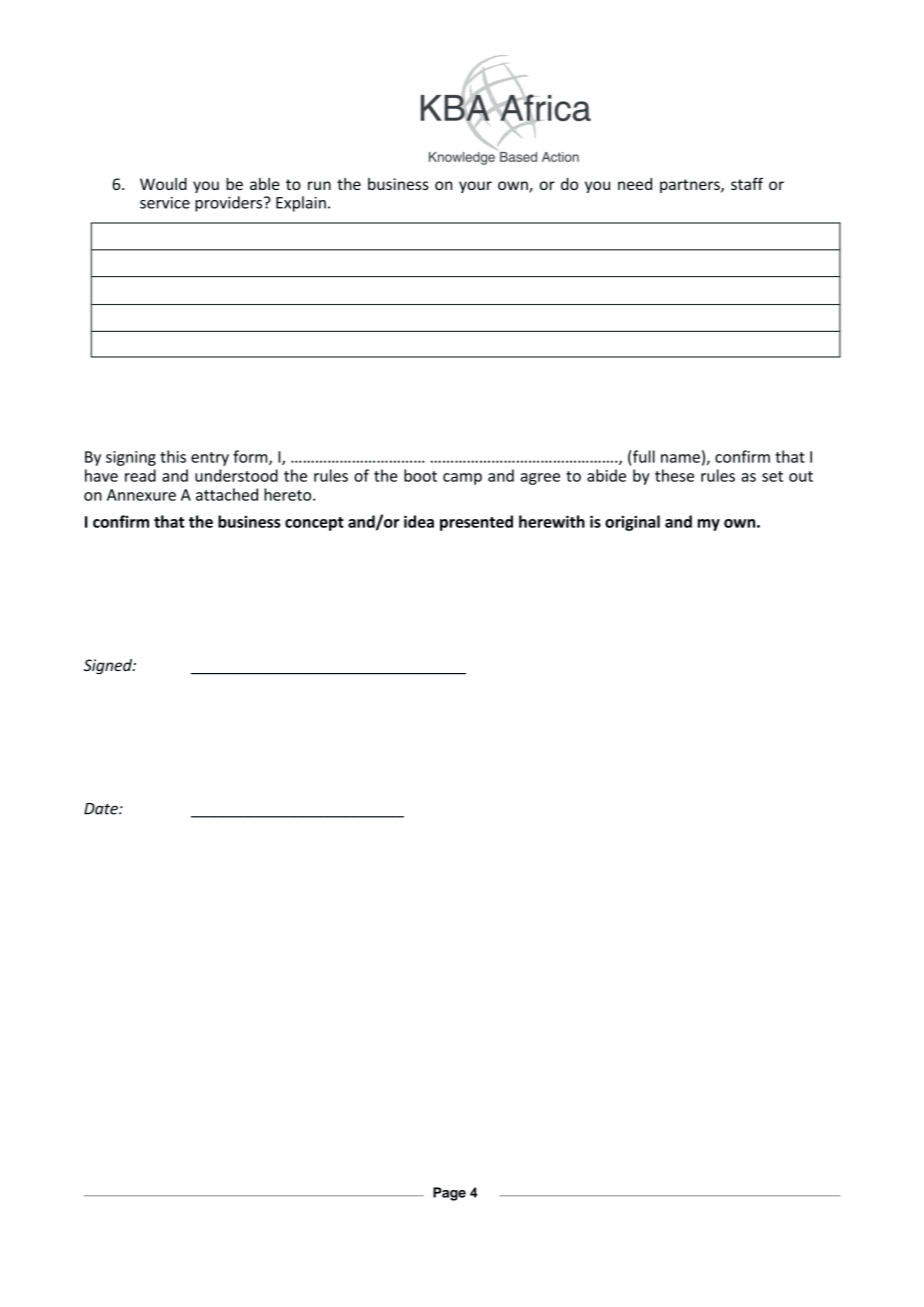  Describe the element at coordinates (475, 187) in the page. I see `your` at that location.
